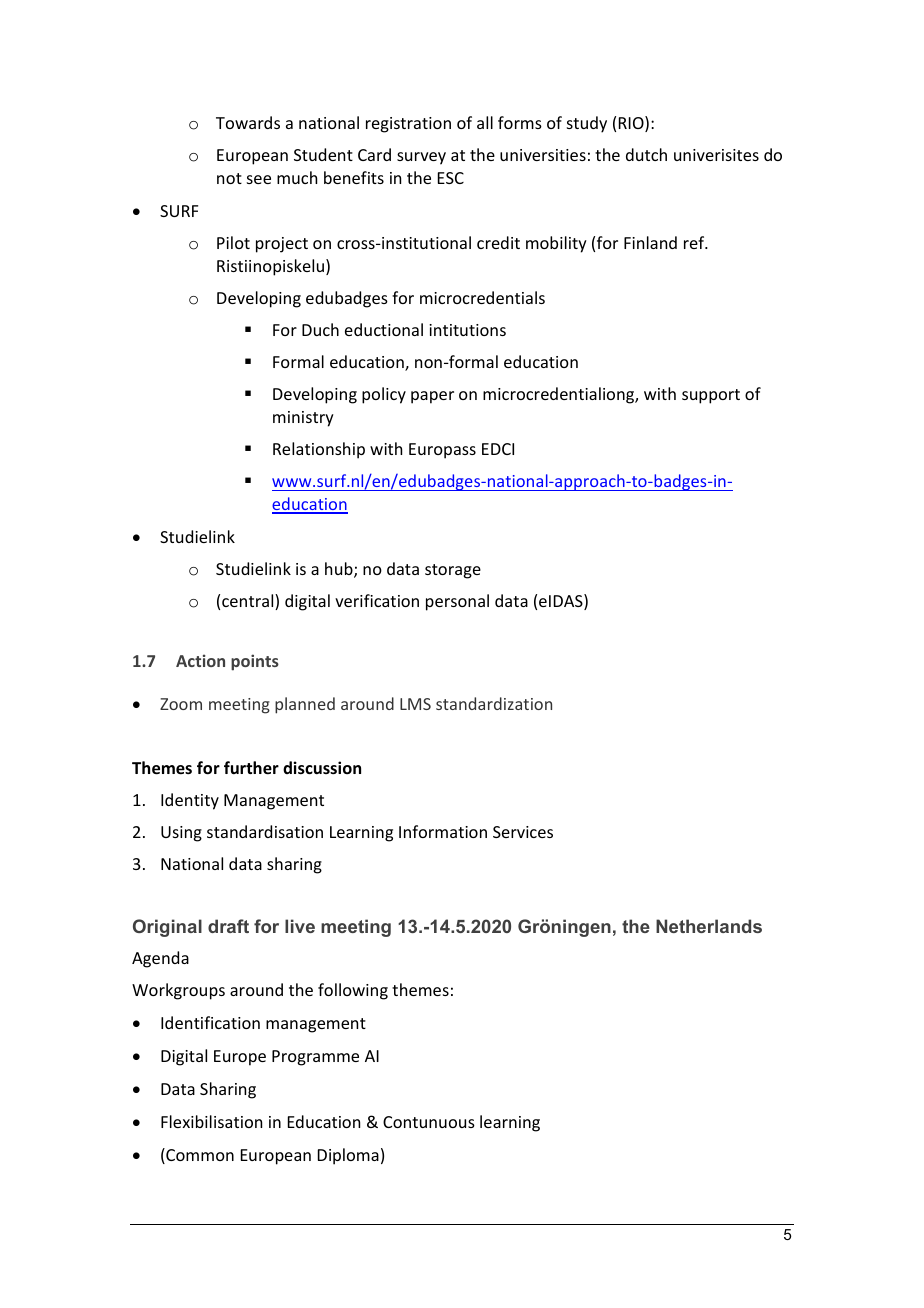 The width and height of the screenshot is (924, 1308). I want to click on standardization, so click(494, 703).
